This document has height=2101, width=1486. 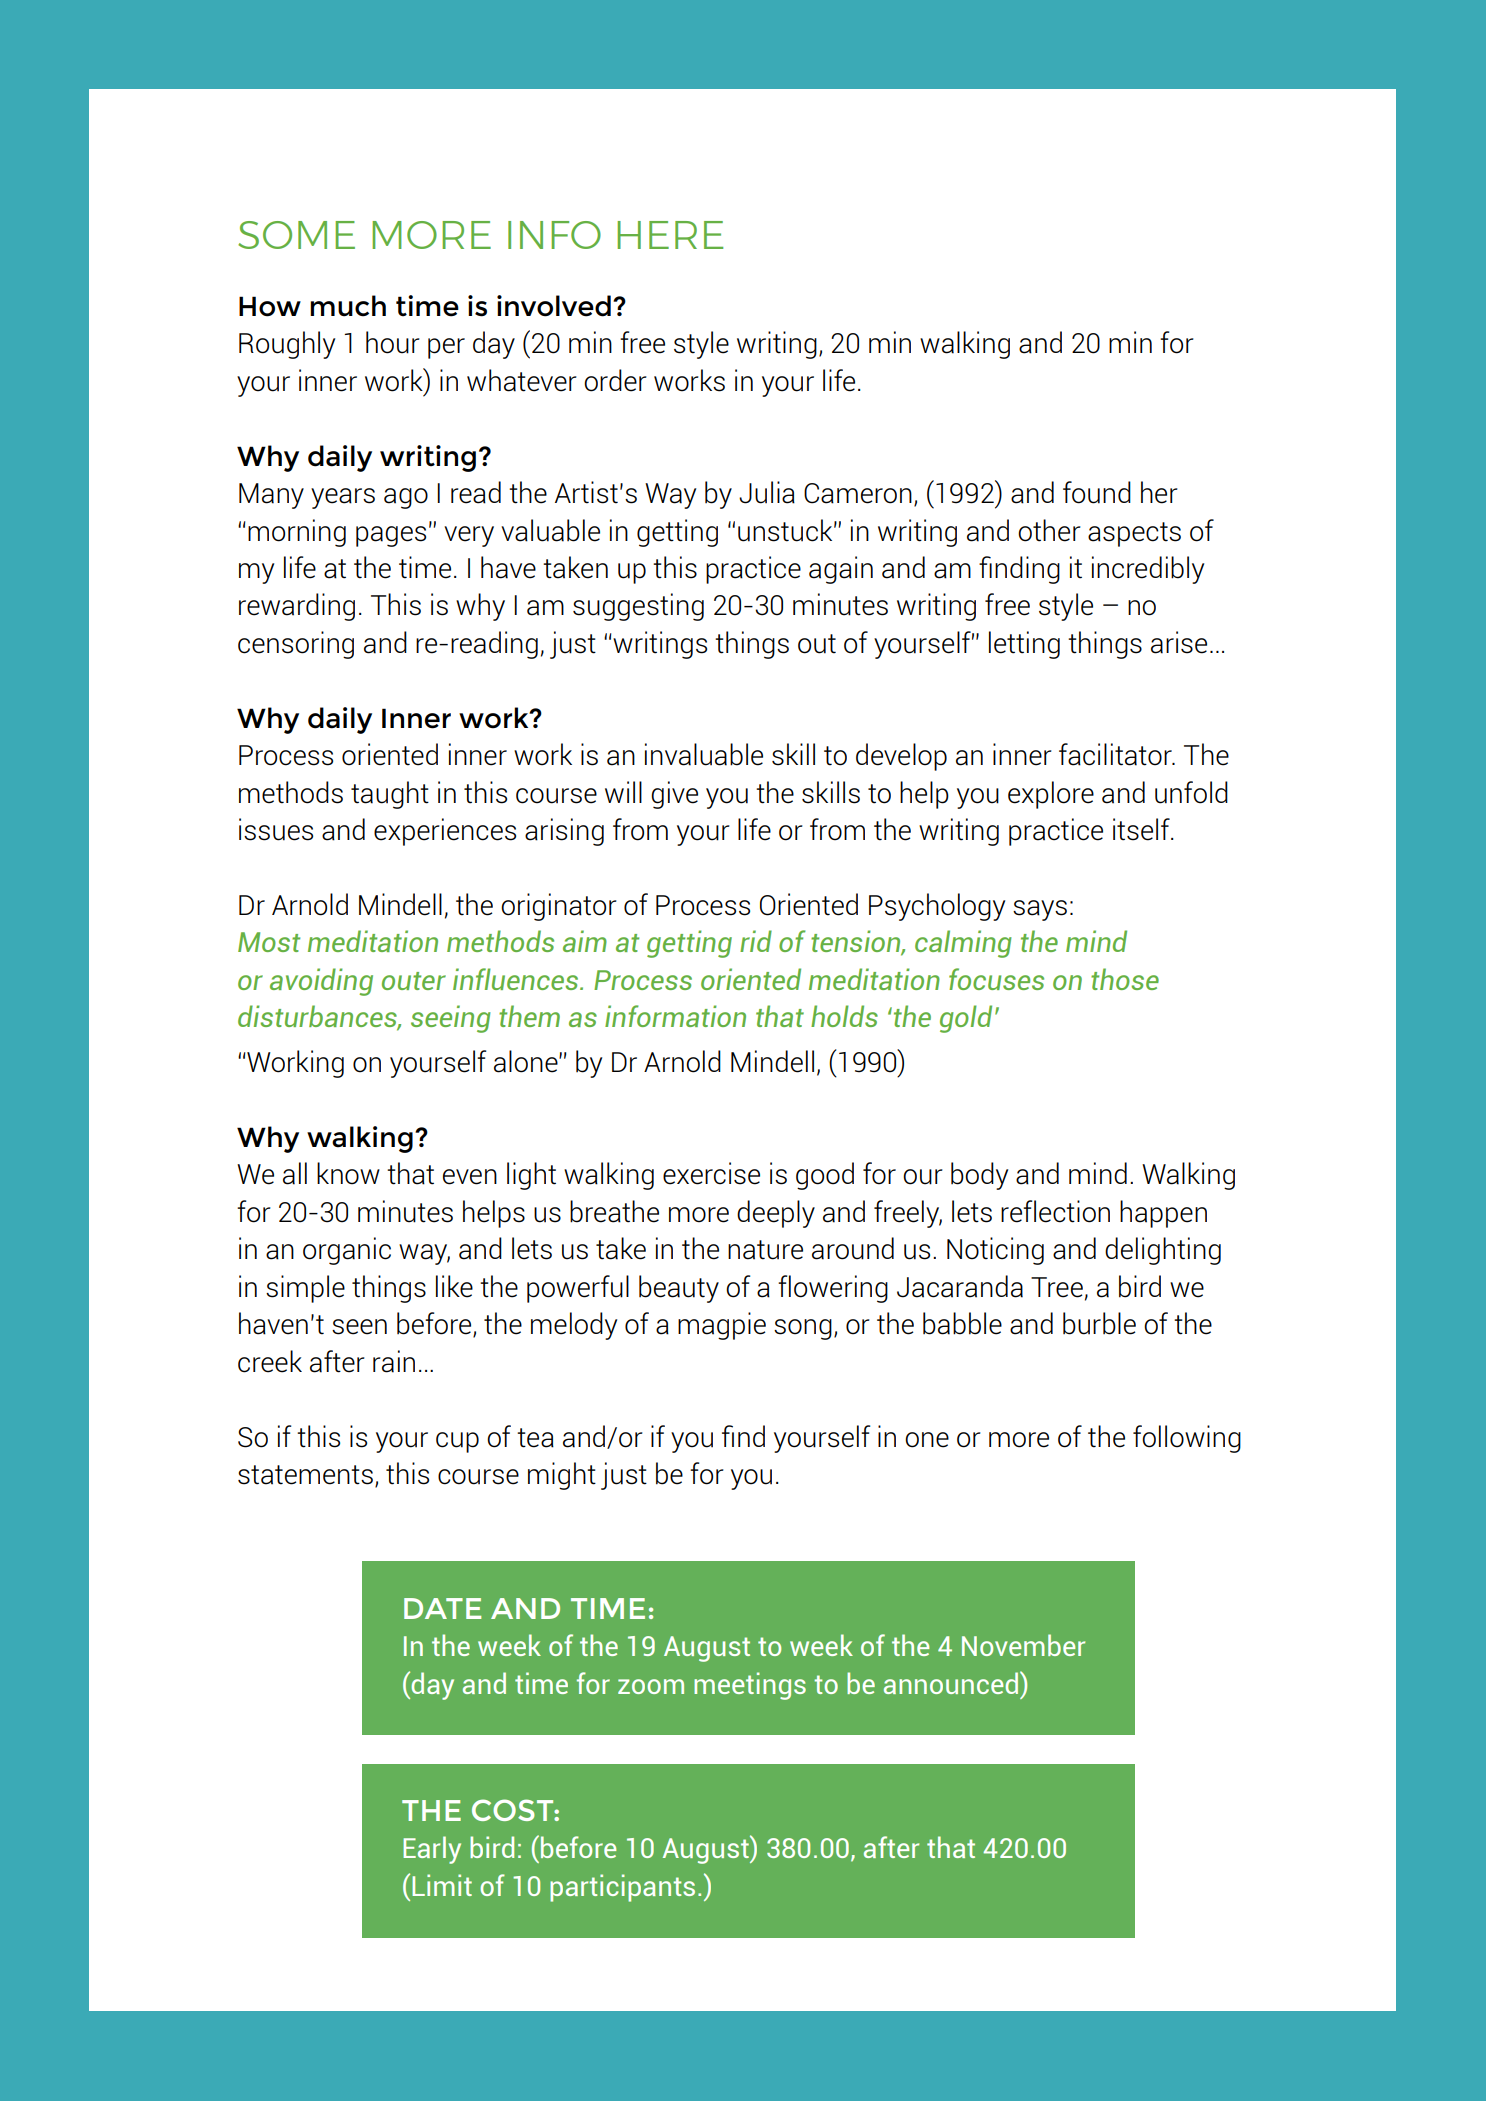 What do you see at coordinates (844, 1016) in the document?
I see `holds` at bounding box center [844, 1016].
